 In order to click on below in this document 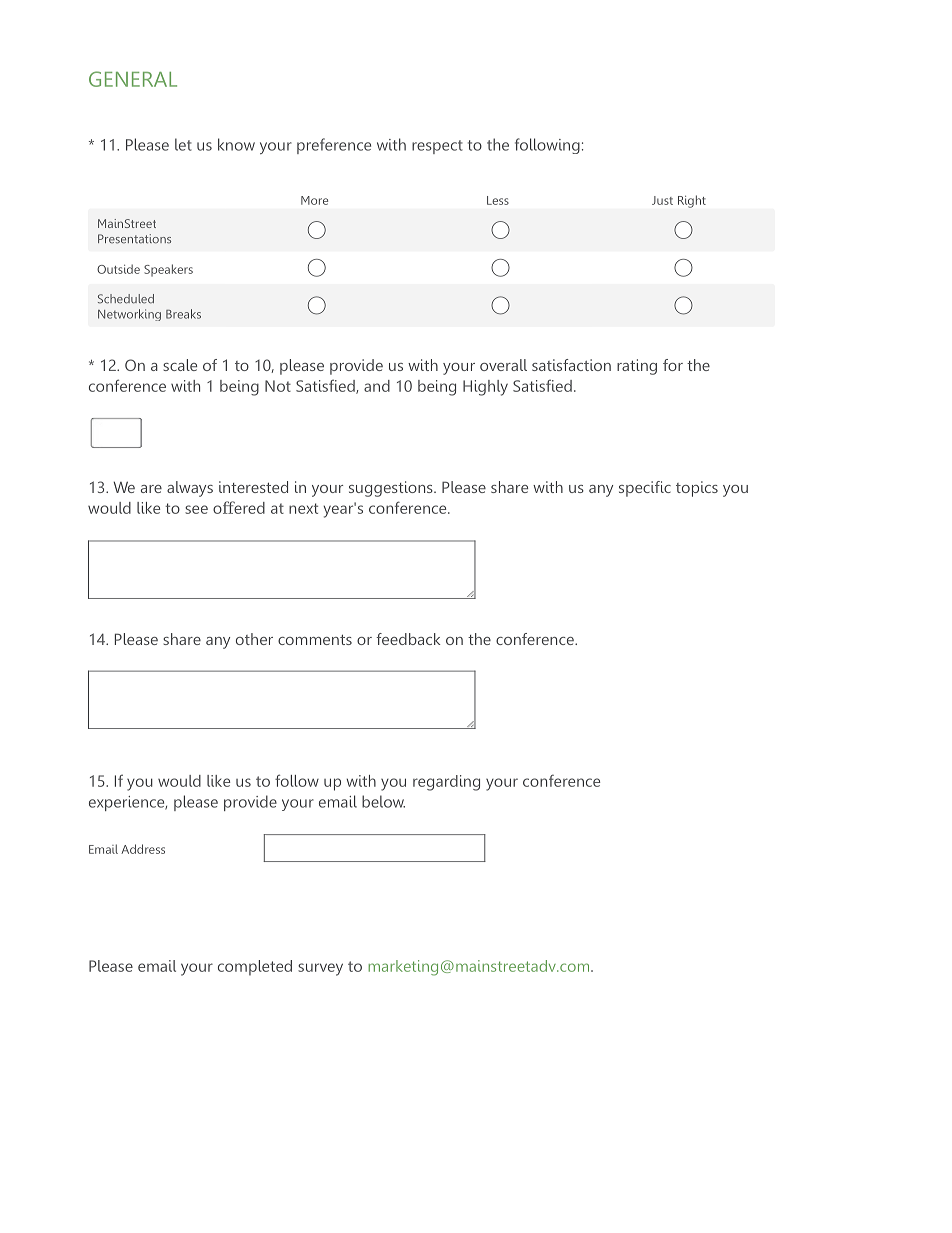, I will do `click(383, 801)`.
